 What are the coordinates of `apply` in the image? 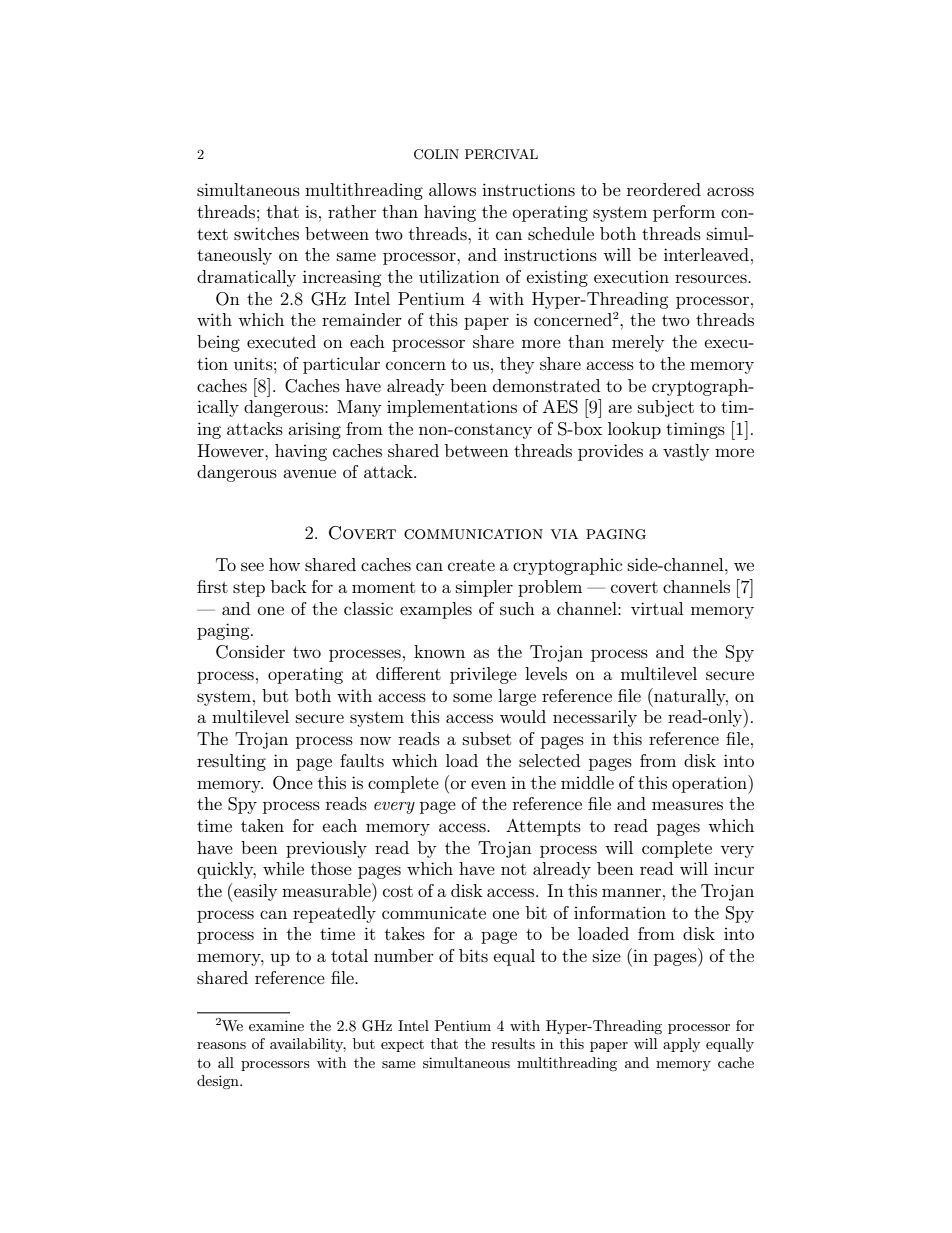 It's located at (681, 1045).
